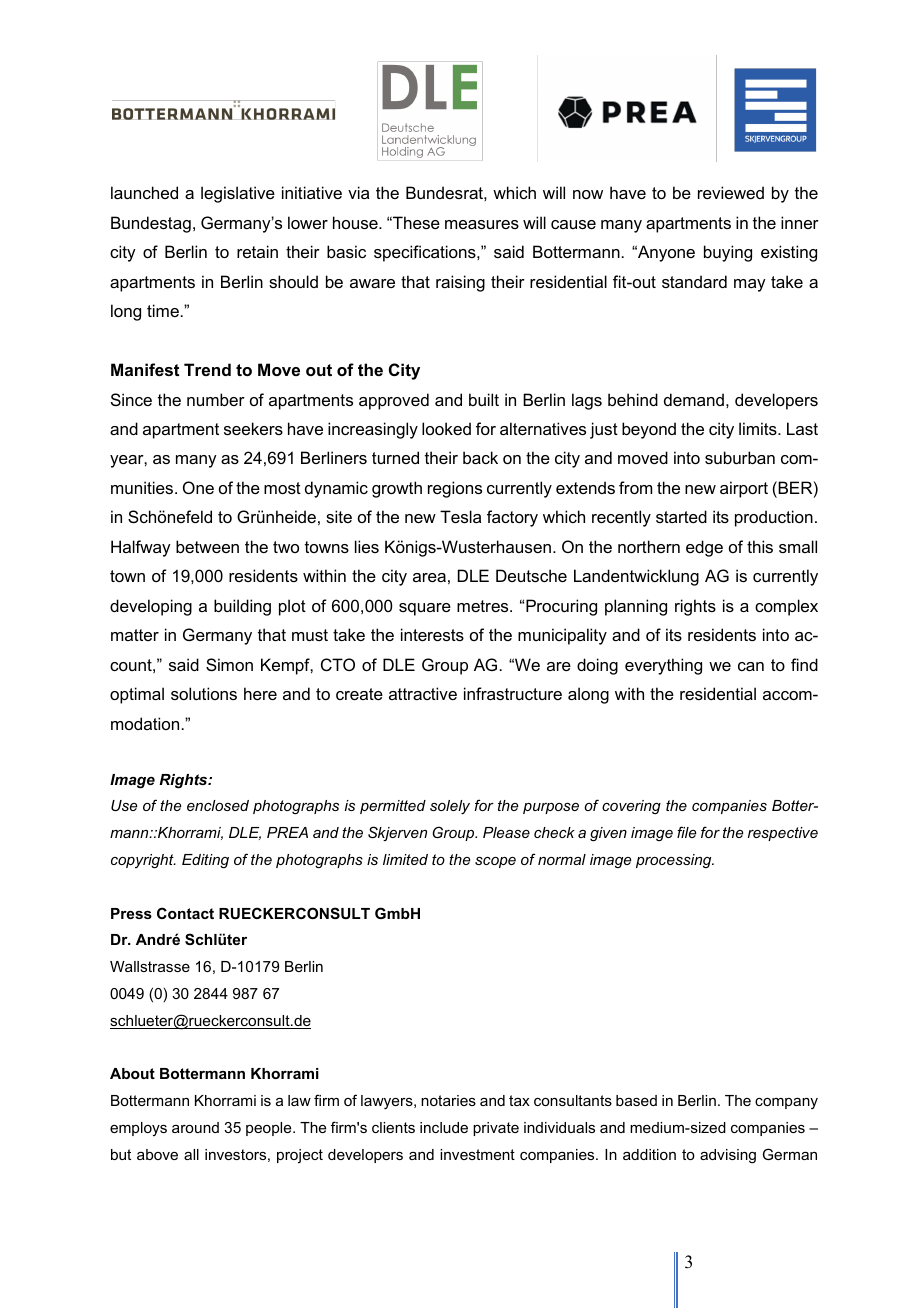 The height and width of the screenshot is (1308, 924). Describe the element at coordinates (204, 693) in the screenshot. I see `solutions` at that location.
